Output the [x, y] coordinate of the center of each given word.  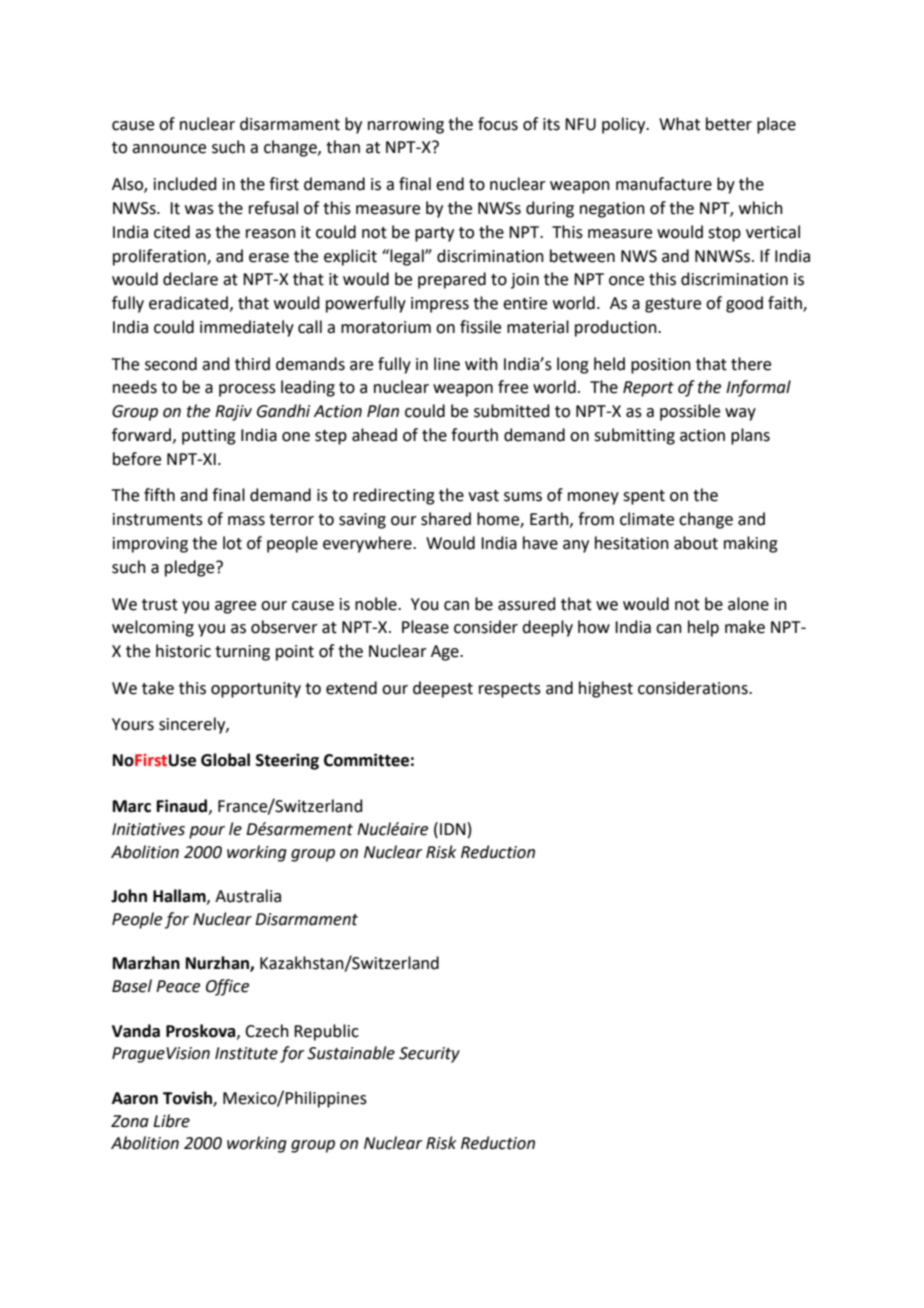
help [703, 628]
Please [425, 627]
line [447, 364]
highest [606, 689]
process [247, 390]
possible [690, 412]
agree [235, 607]
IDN [453, 829]
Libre [171, 1121]
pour [207, 832]
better [729, 124]
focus [498, 124]
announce [169, 149]
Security [429, 1055]
